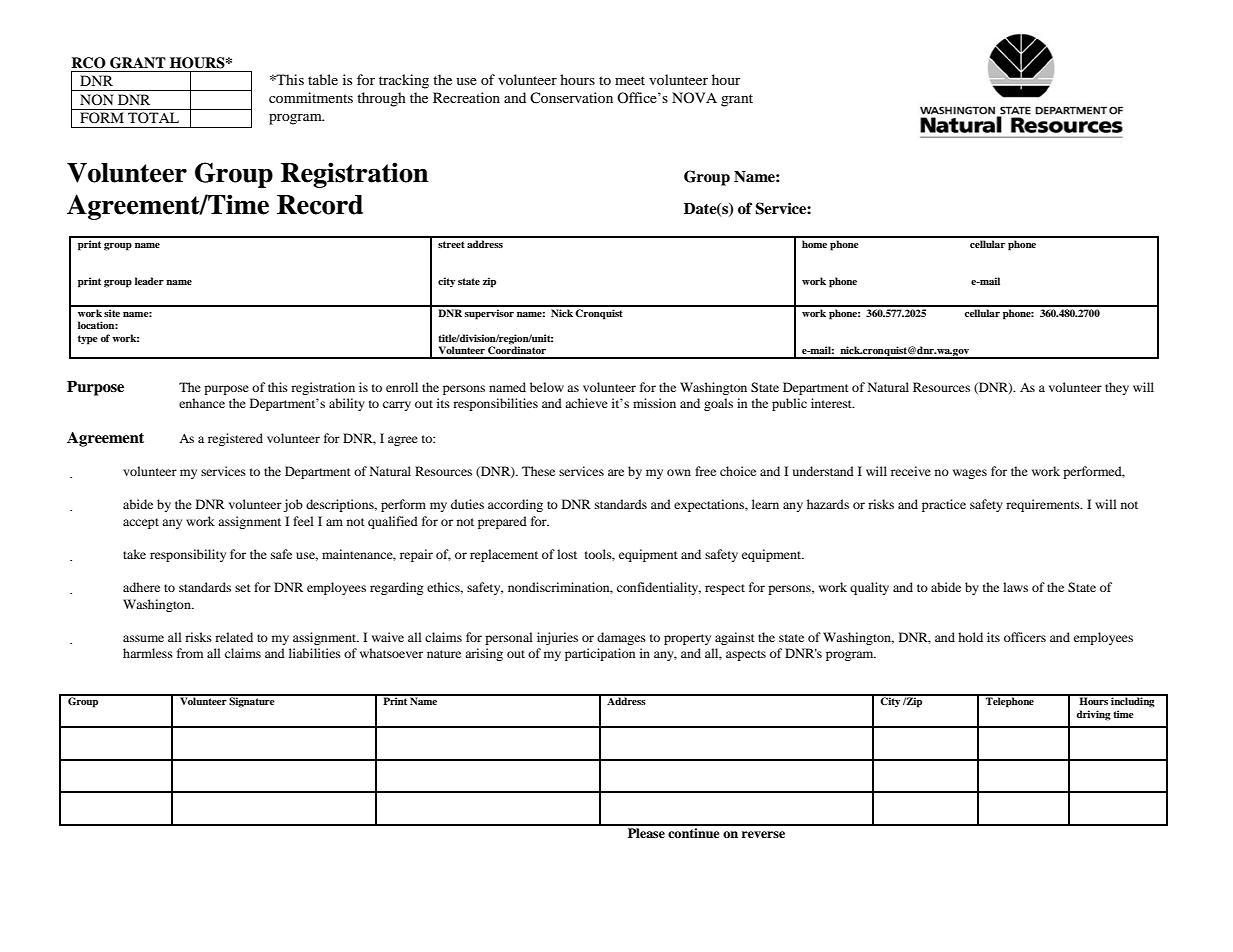 Image resolution: width=1233 pixels, height=952 pixels. I want to click on NOVA, so click(694, 97).
